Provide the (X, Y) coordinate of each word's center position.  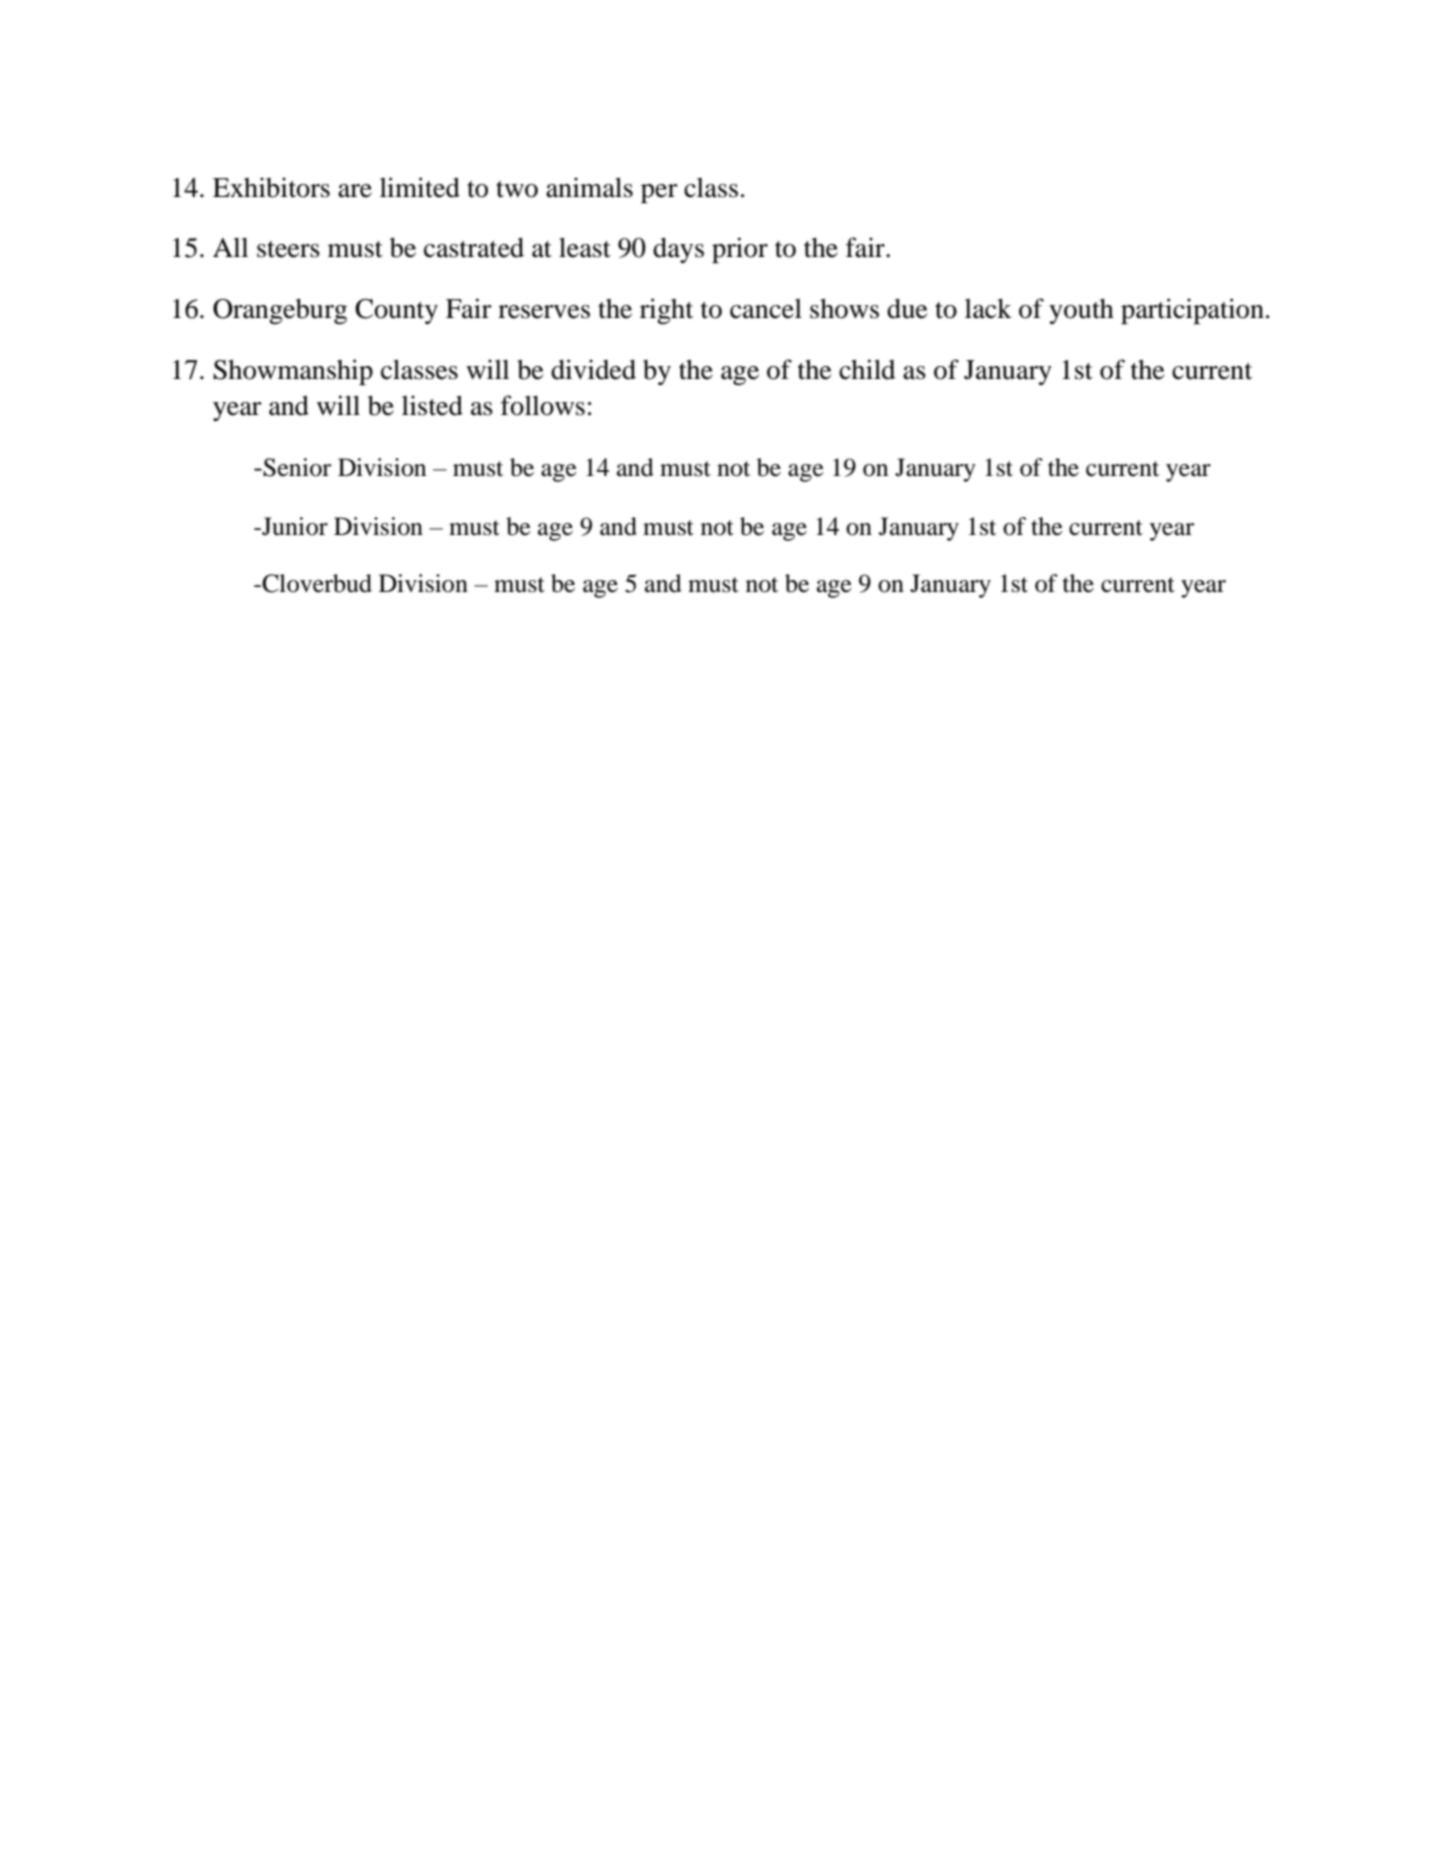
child (867, 369)
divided (593, 369)
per (659, 193)
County (396, 311)
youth (1081, 311)
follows (543, 405)
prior (740, 250)
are (355, 191)
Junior (294, 526)
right (666, 311)
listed (432, 405)
